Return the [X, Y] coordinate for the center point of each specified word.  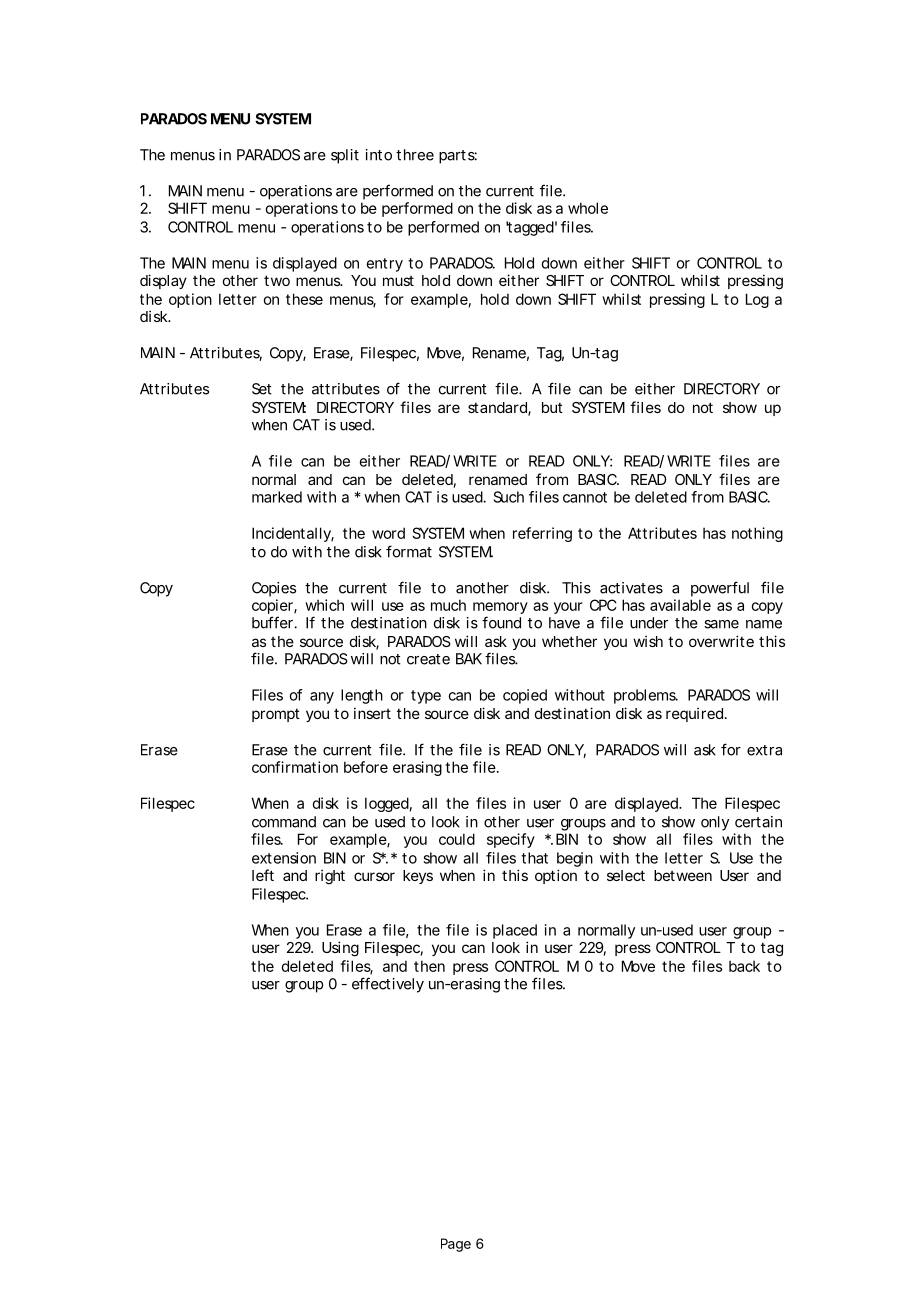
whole [588, 208]
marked [277, 497]
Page [456, 1245]
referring [542, 534]
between [683, 875]
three [415, 155]
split [345, 156]
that [534, 858]
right [330, 877]
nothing [757, 534]
